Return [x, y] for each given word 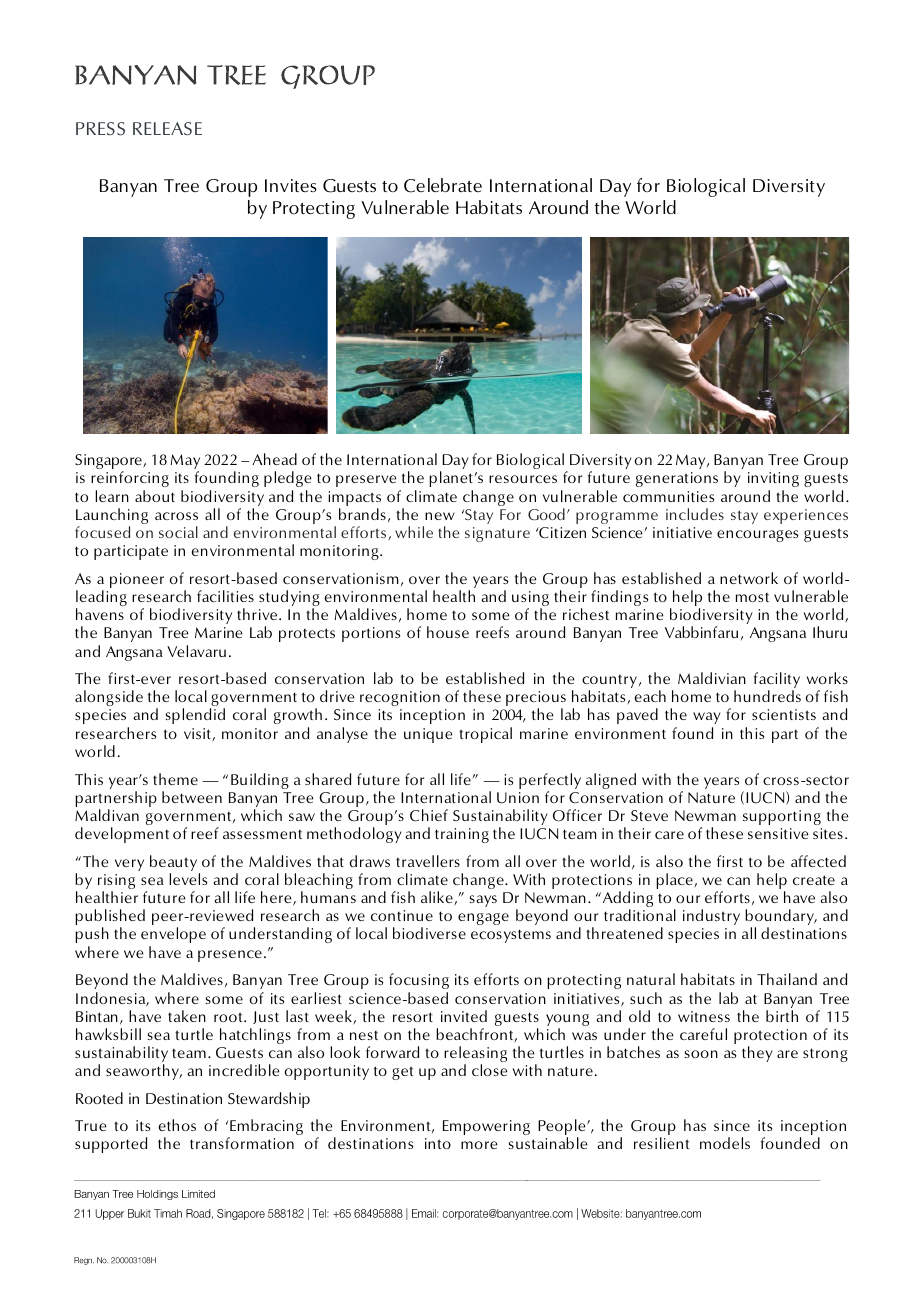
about [155, 496]
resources [523, 479]
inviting [773, 479]
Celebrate [443, 185]
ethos [177, 1125]
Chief [429, 815]
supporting [782, 817]
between [192, 797]
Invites [291, 185]
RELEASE [167, 129]
